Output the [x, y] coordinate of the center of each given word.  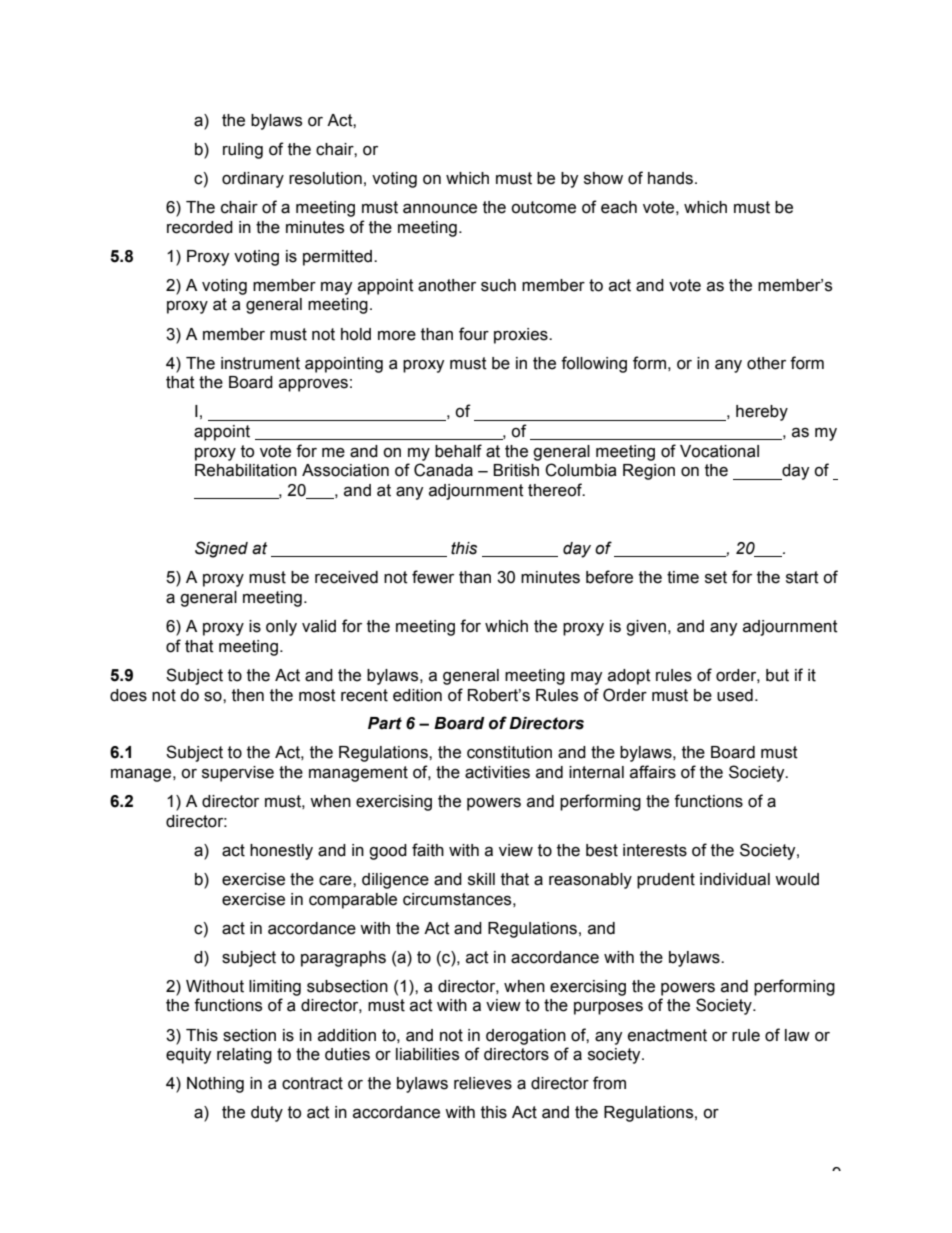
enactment [667, 1035]
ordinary [253, 180]
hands [672, 178]
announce [440, 208]
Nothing [215, 1085]
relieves [483, 1083]
